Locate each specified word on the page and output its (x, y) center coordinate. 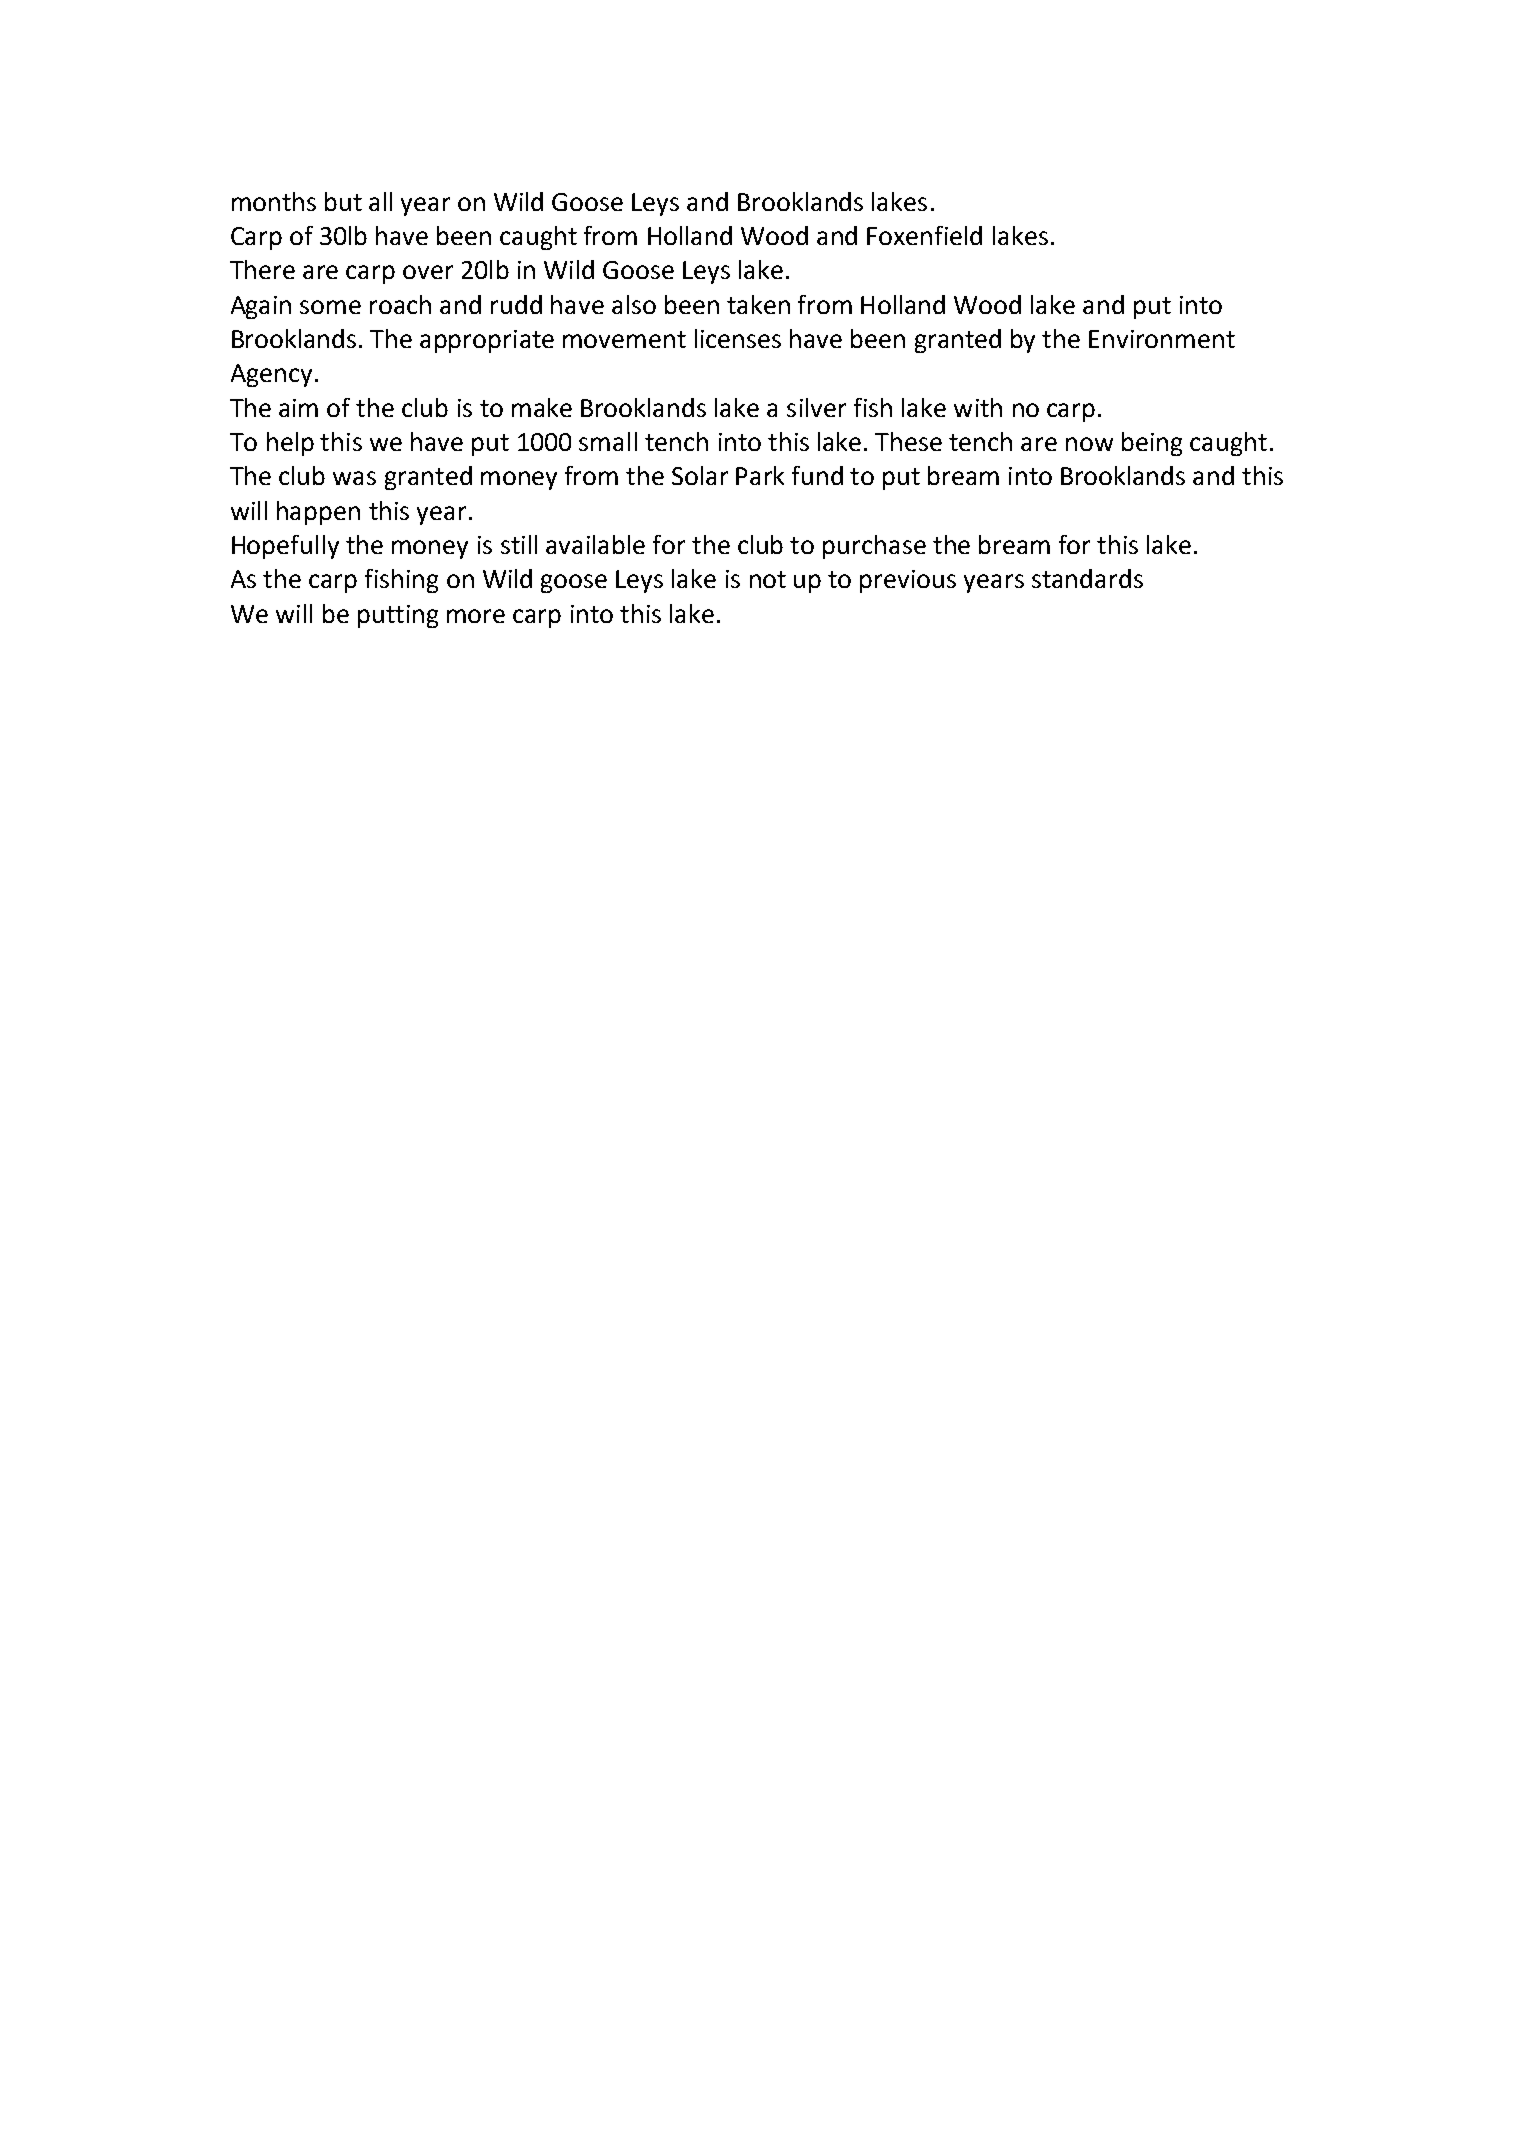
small (608, 441)
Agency (271, 375)
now (1089, 444)
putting (398, 616)
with (978, 407)
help (290, 444)
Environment (1162, 339)
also (634, 304)
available (595, 544)
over (428, 272)
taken (758, 304)
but (343, 201)
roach (400, 304)
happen (318, 513)
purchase (874, 547)
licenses (738, 338)
